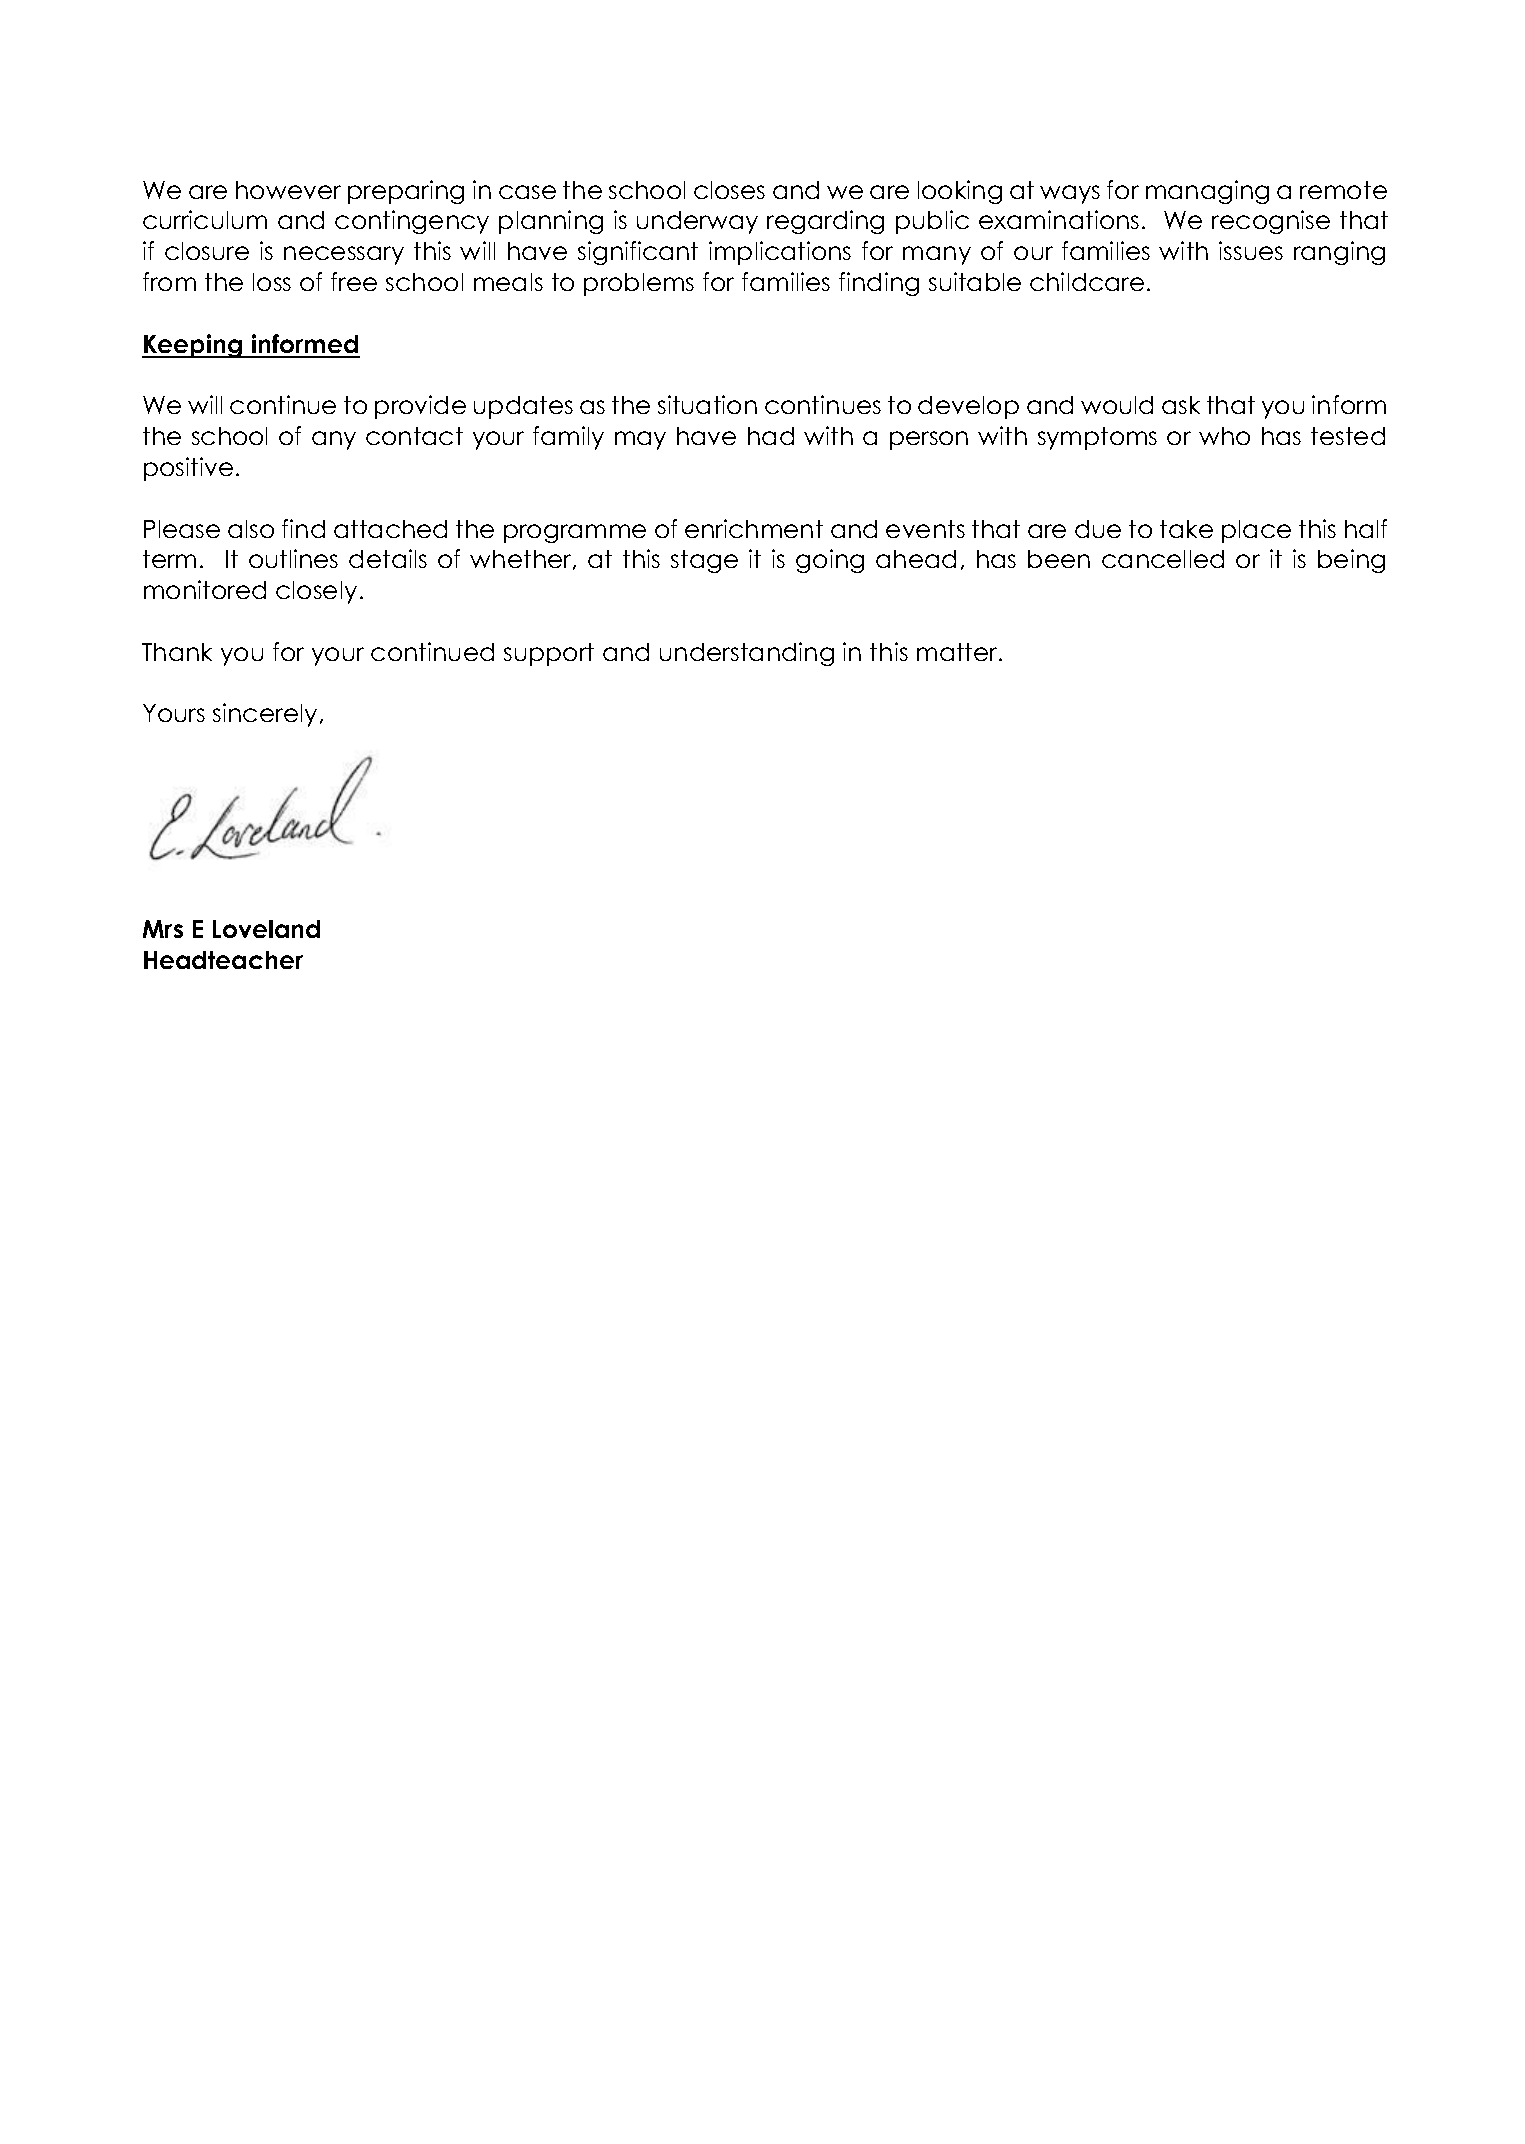  I want to click on outlines, so click(293, 558).
